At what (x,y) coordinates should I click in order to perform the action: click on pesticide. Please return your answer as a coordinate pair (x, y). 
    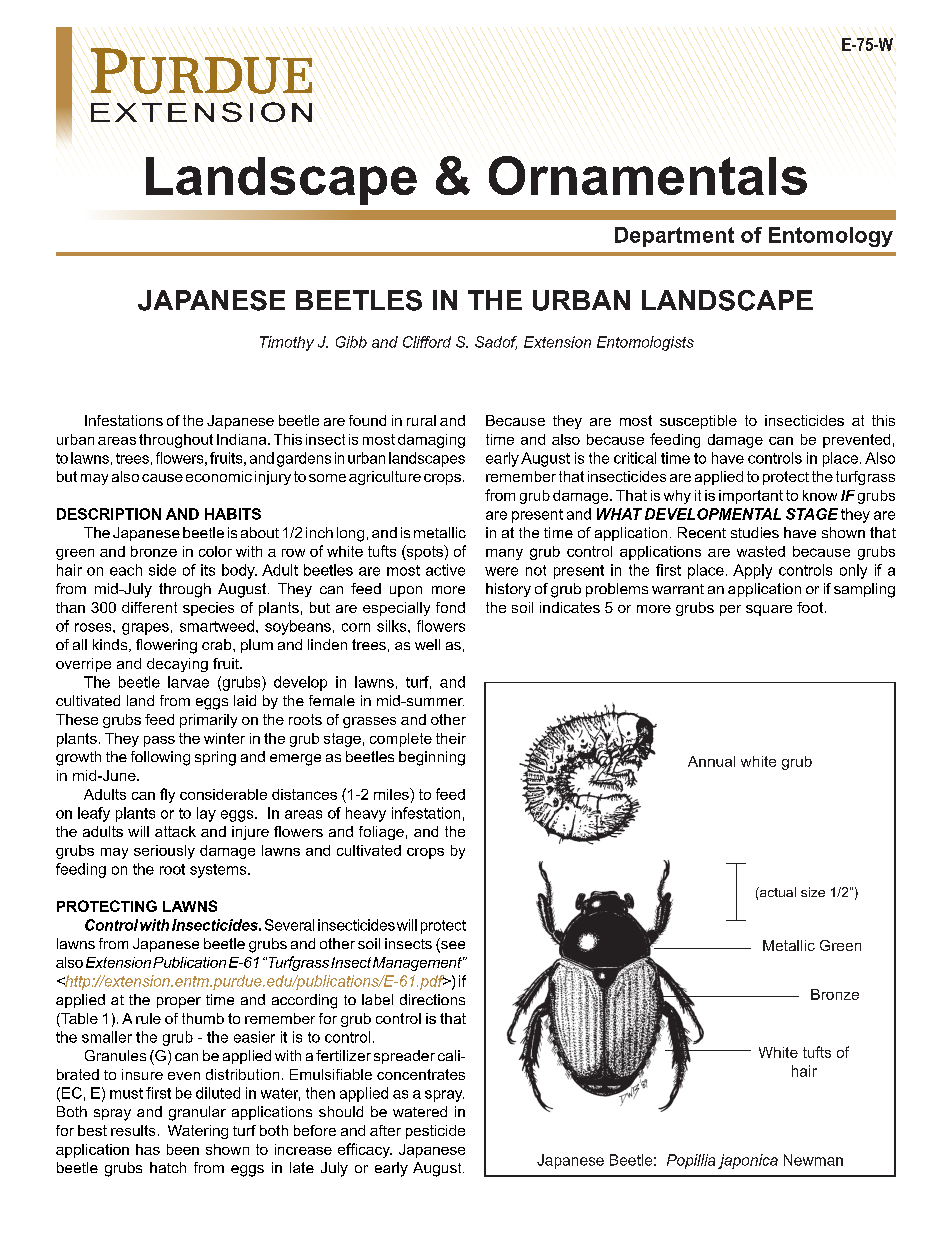
    Looking at the image, I should click on (435, 1132).
